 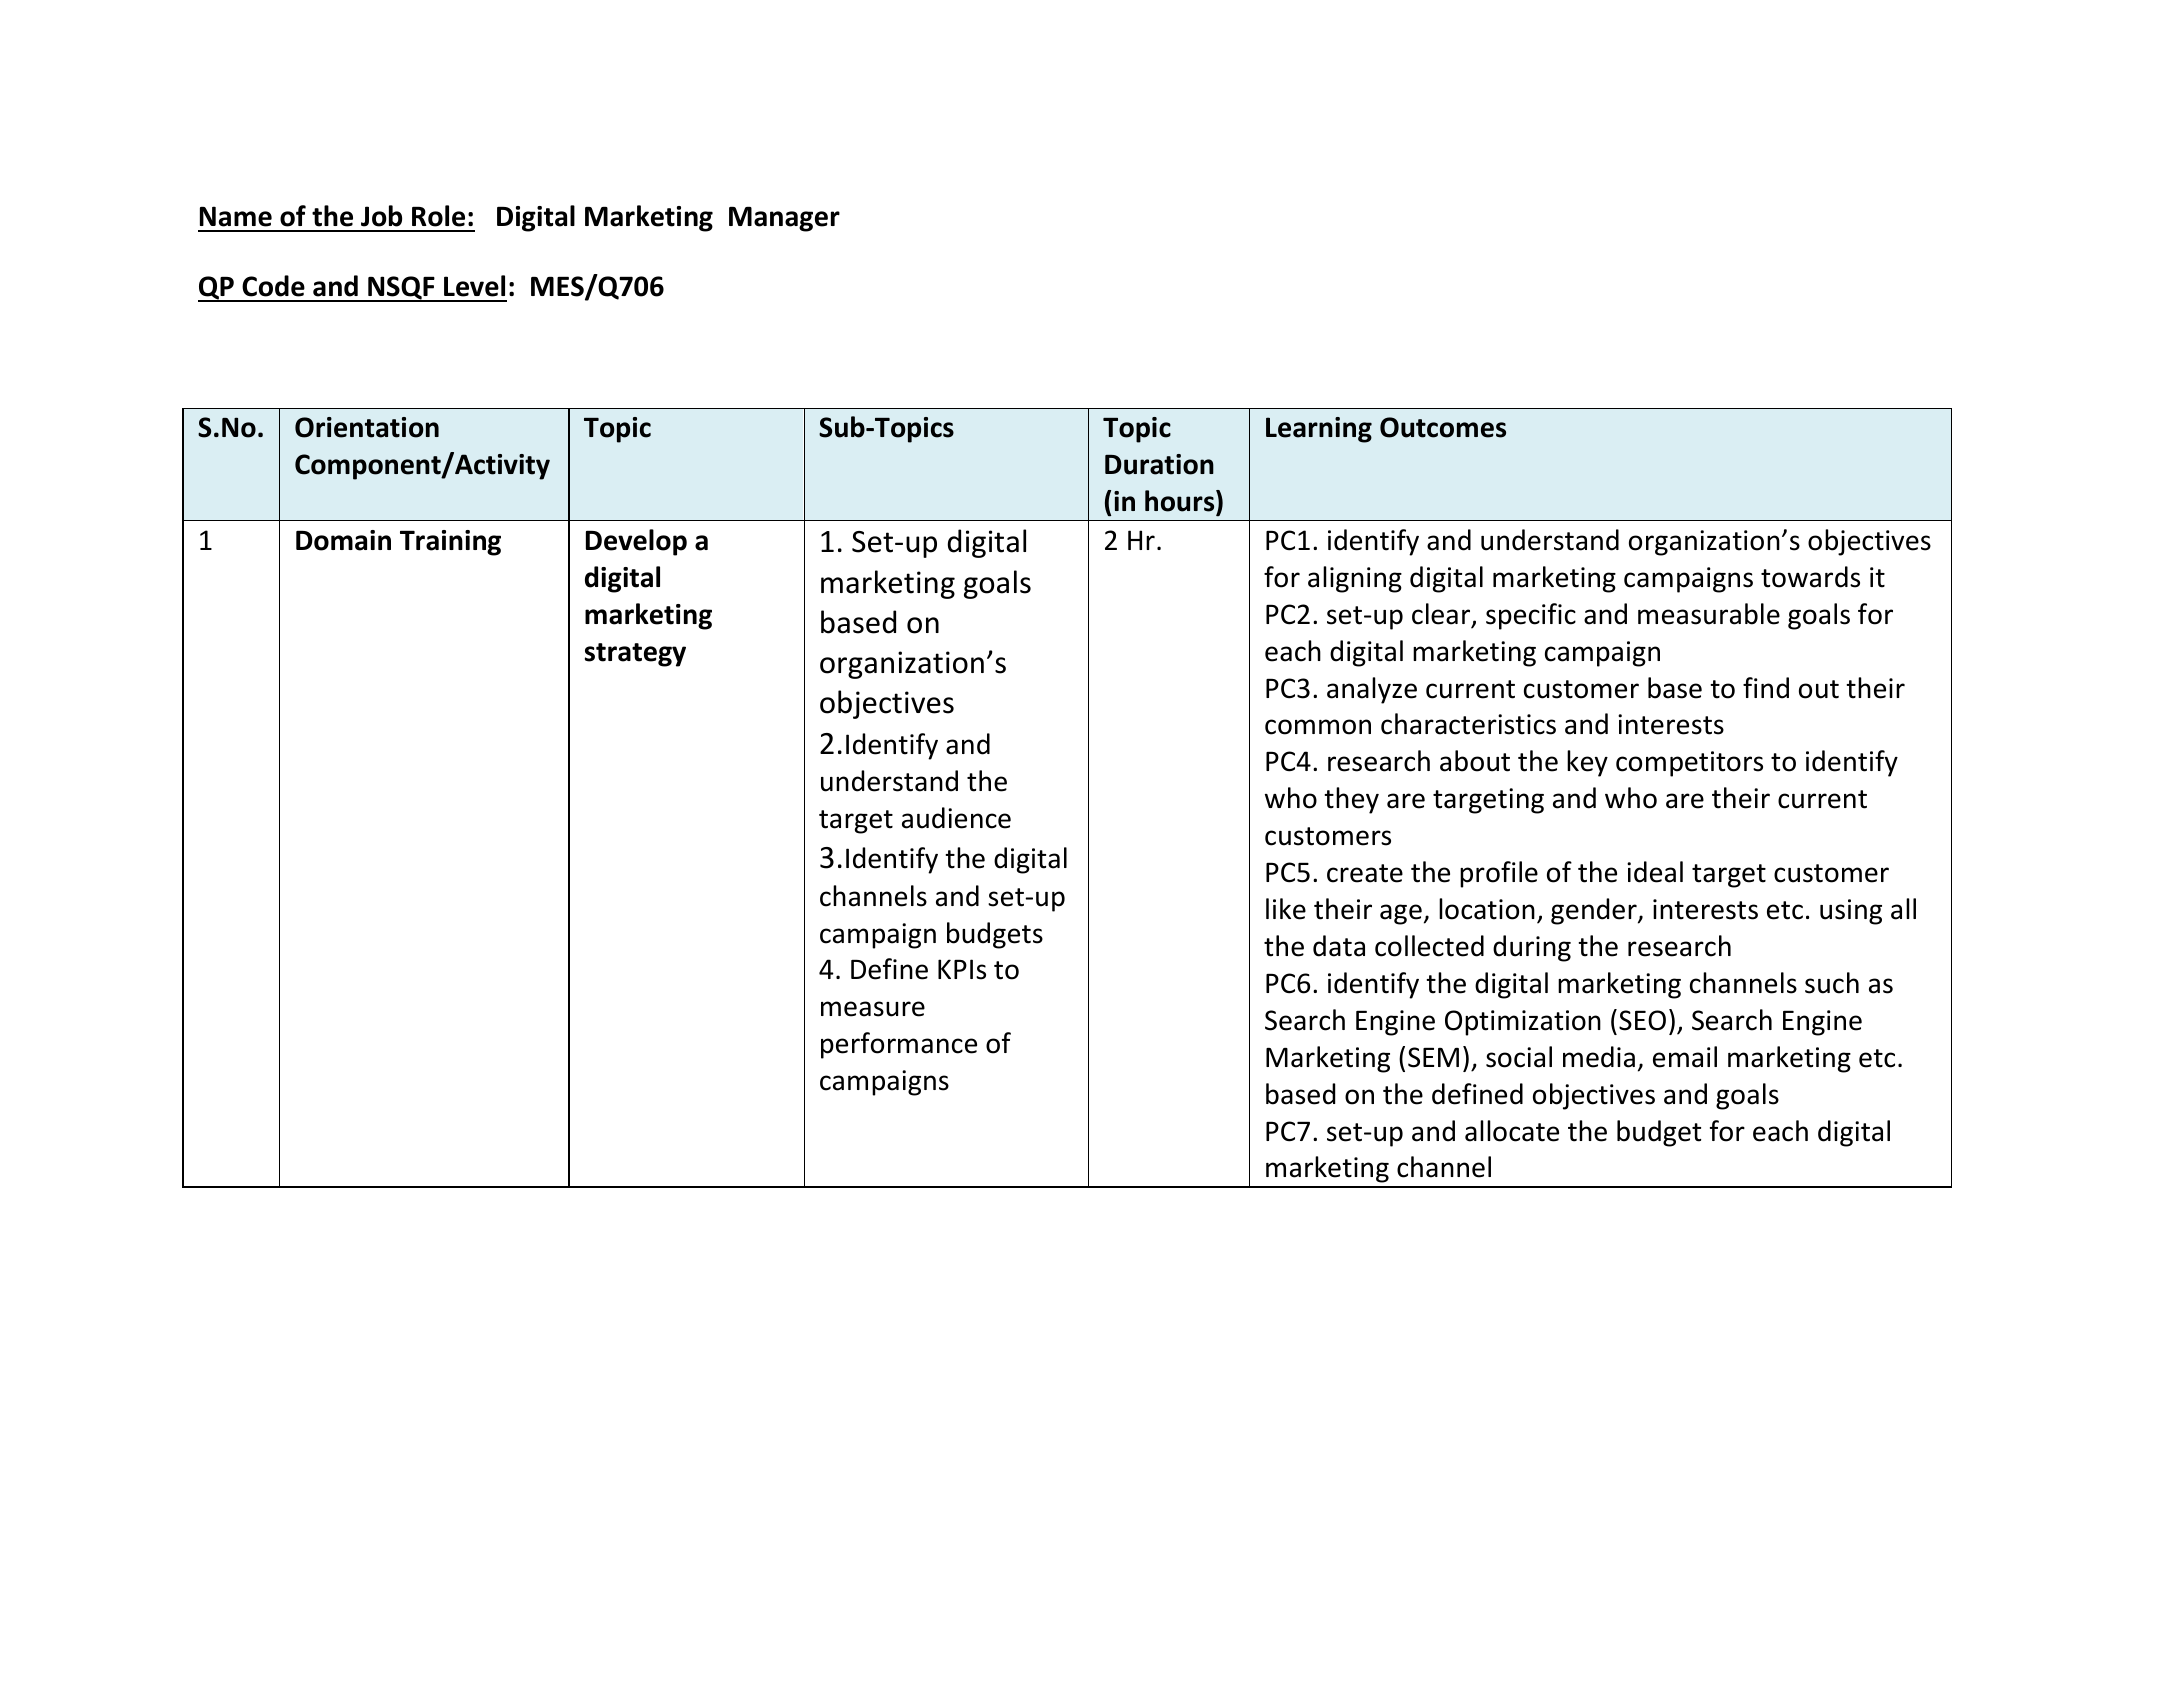 I want to click on hours, so click(x=1181, y=502).
